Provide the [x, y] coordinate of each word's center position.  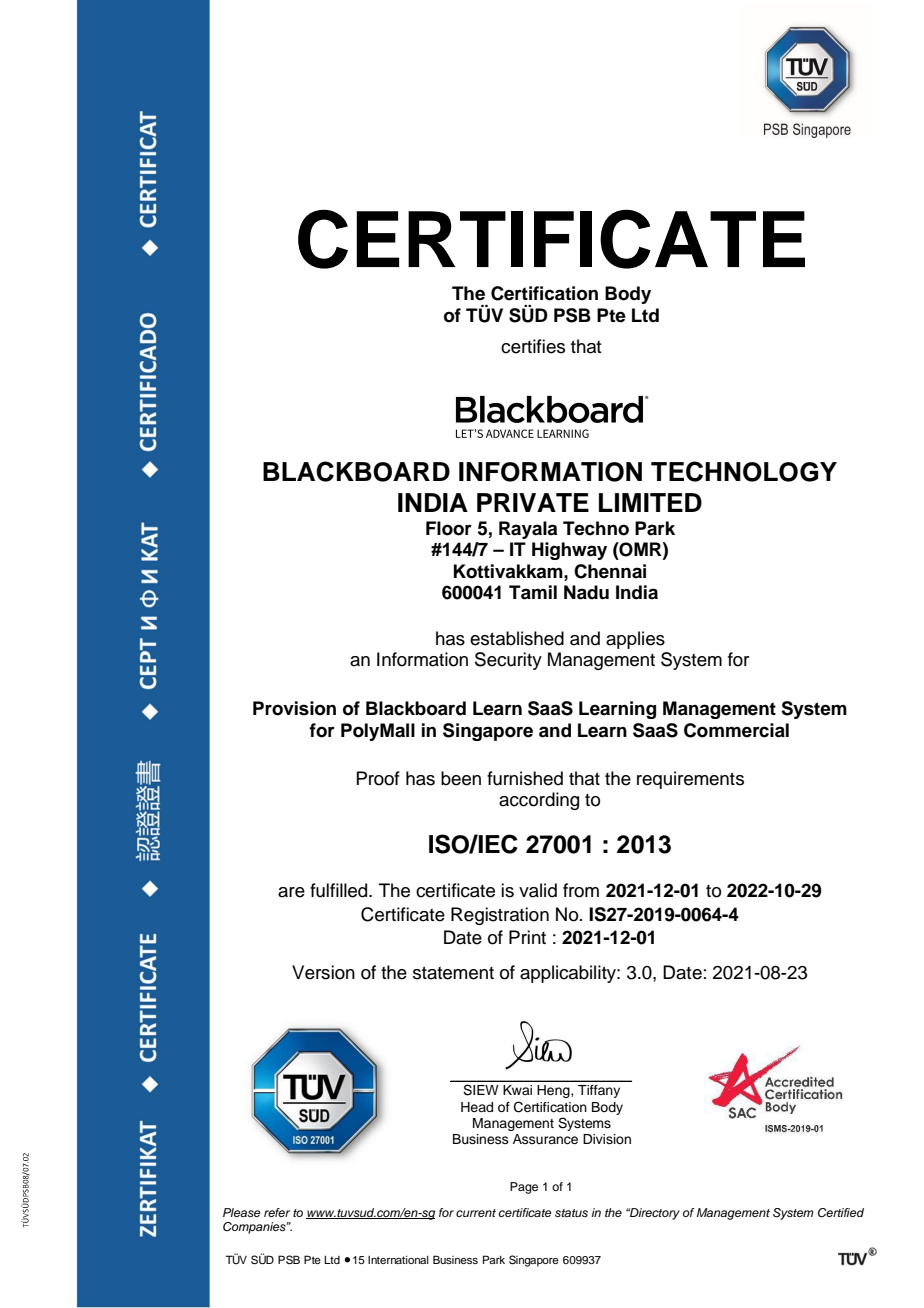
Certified [841, 1213]
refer [277, 1212]
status [571, 1213]
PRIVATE [533, 502]
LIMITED [650, 502]
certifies [533, 346]
